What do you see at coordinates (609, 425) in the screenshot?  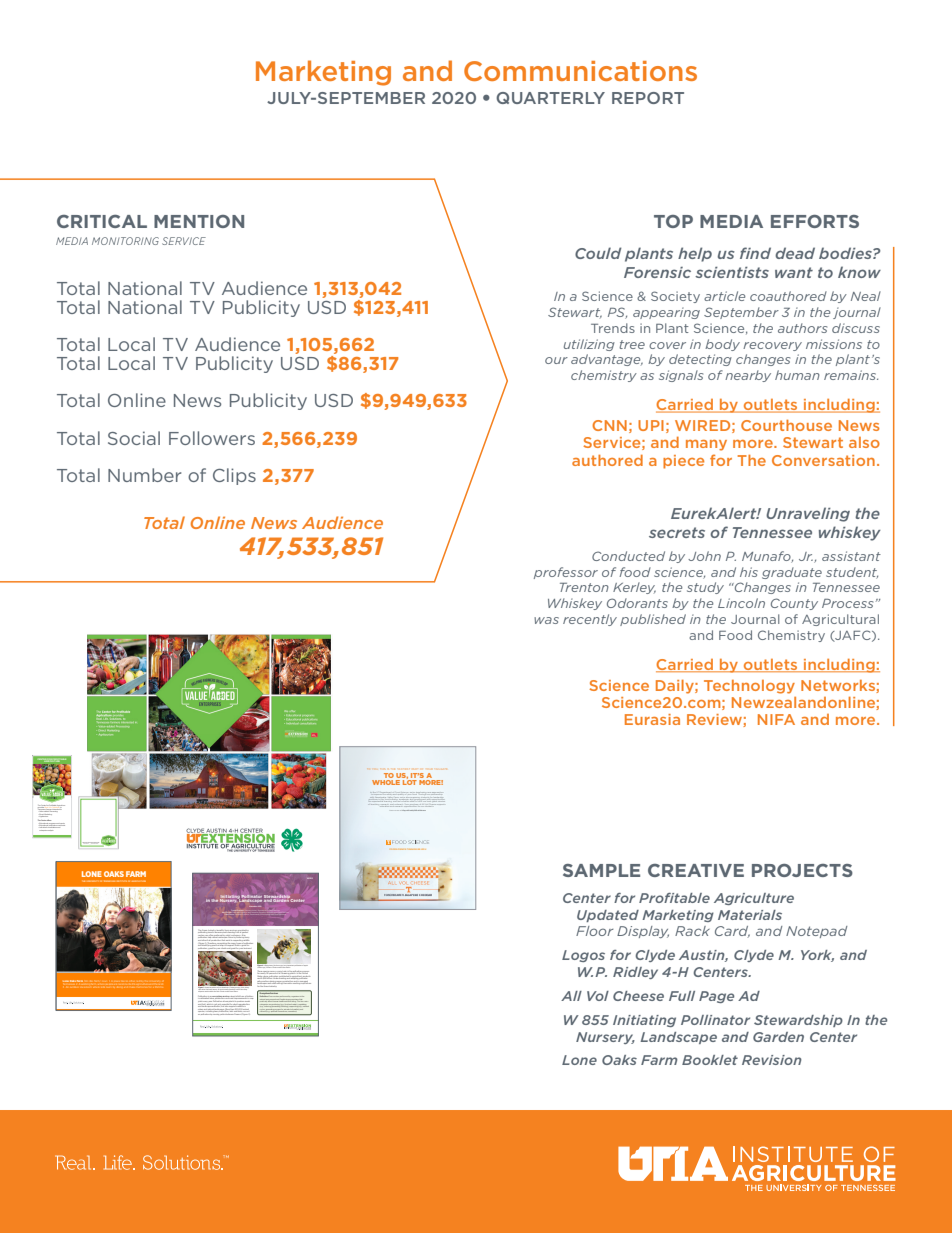 I see `CNN` at bounding box center [609, 425].
